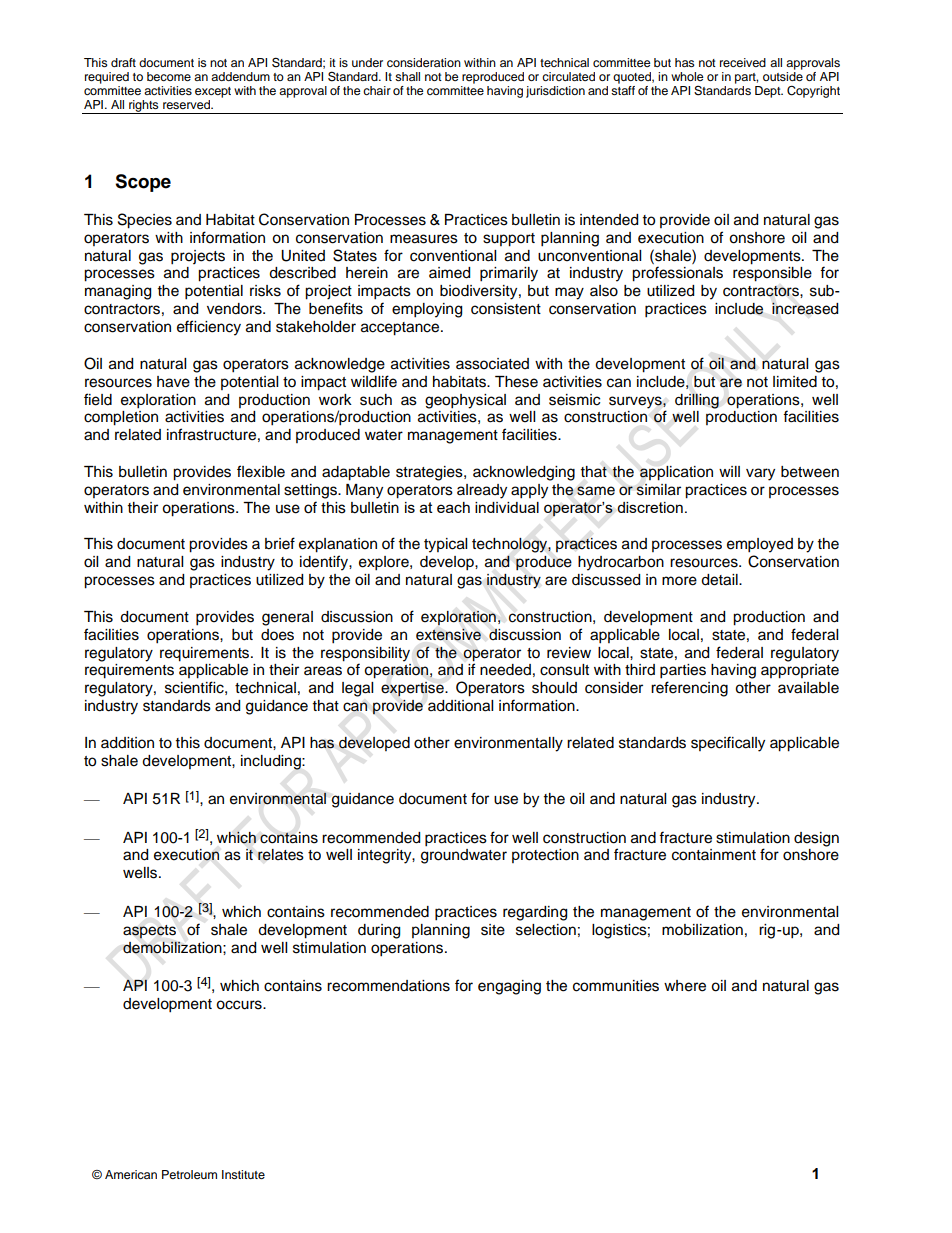 Image resolution: width=952 pixels, height=1233 pixels. Describe the element at coordinates (407, 76) in the screenshot. I see `shall` at that location.
